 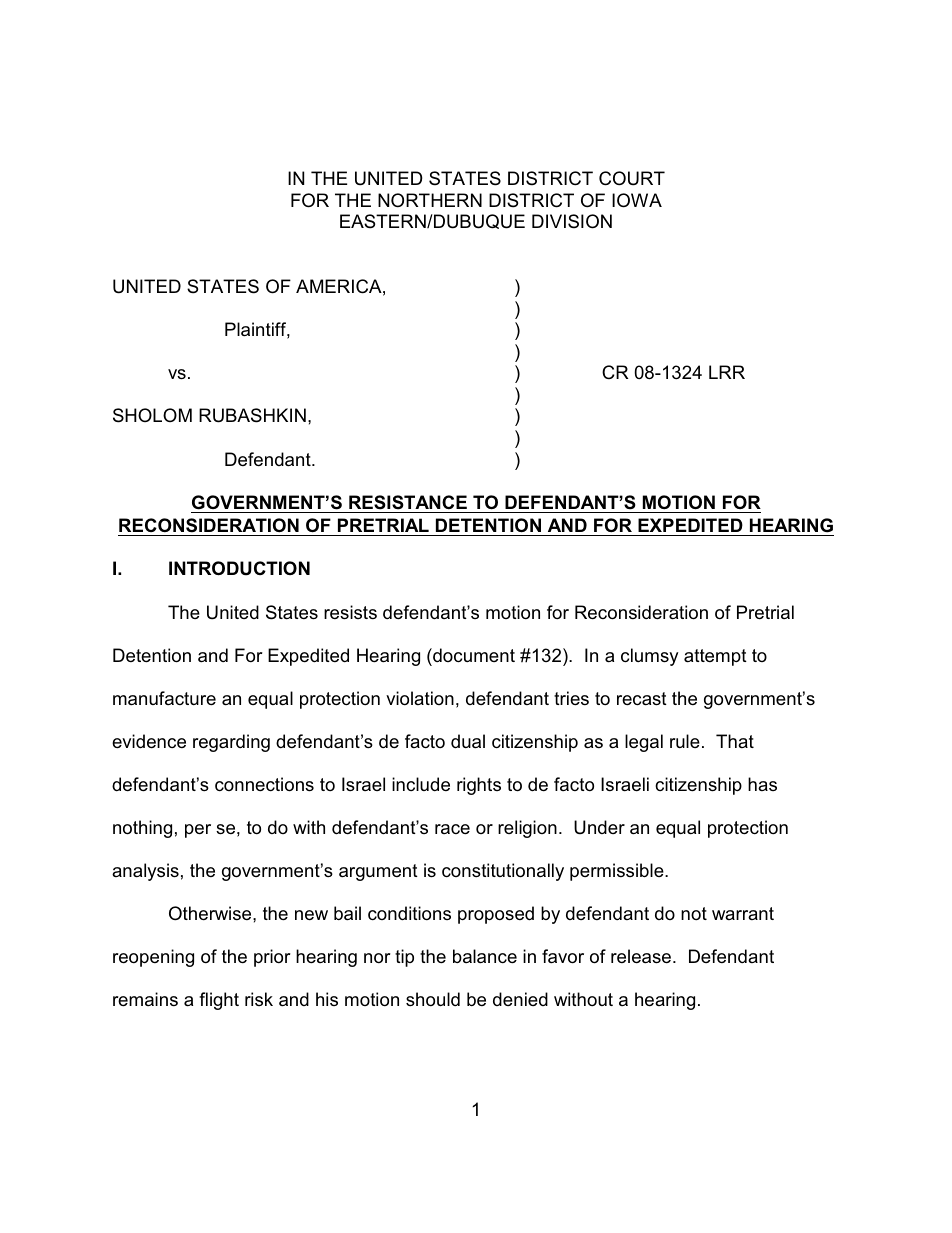 What do you see at coordinates (219, 1001) in the page?
I see `flight` at bounding box center [219, 1001].
